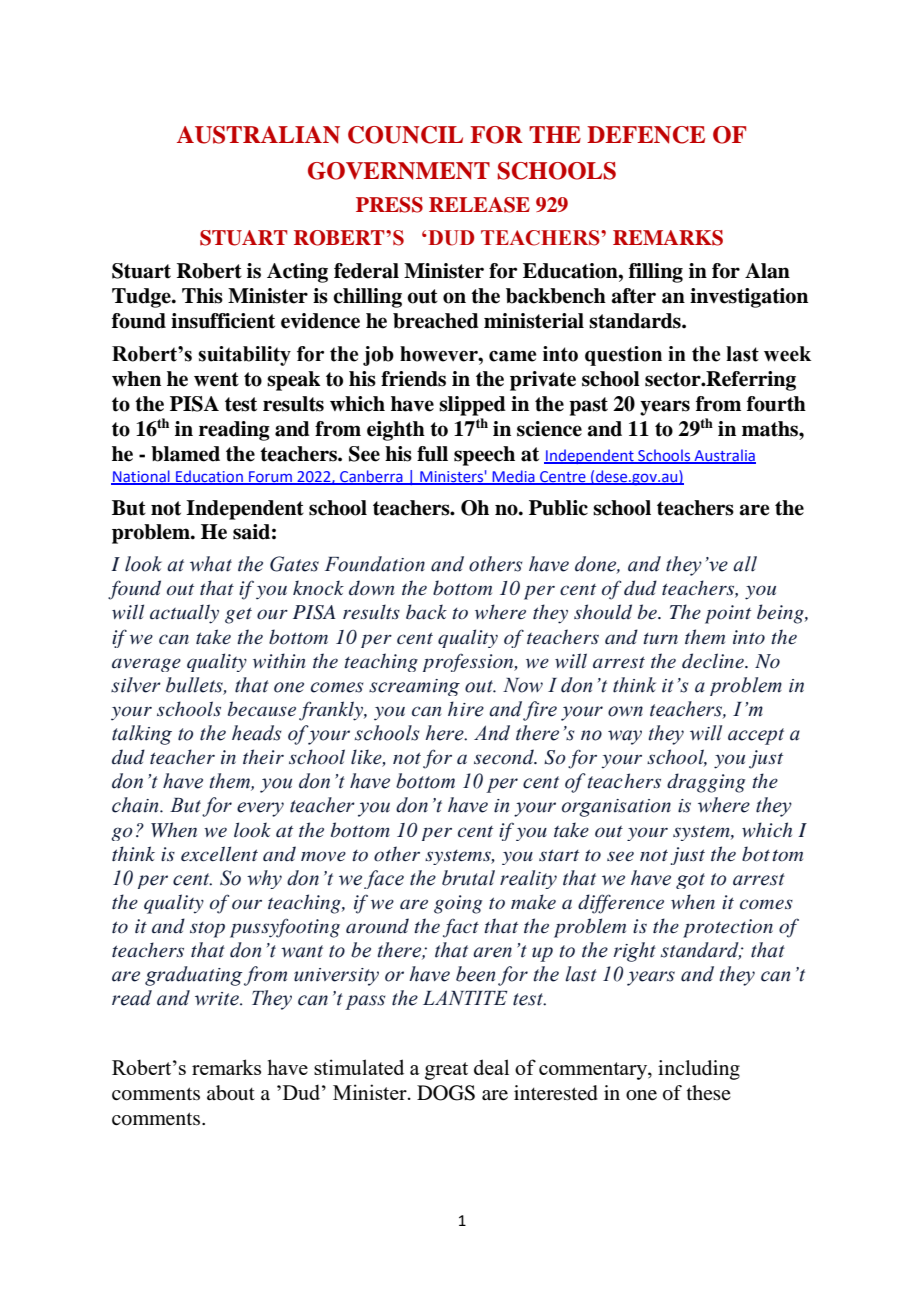 Image resolution: width=924 pixels, height=1308 pixels. I want to click on Acting, so click(297, 273).
